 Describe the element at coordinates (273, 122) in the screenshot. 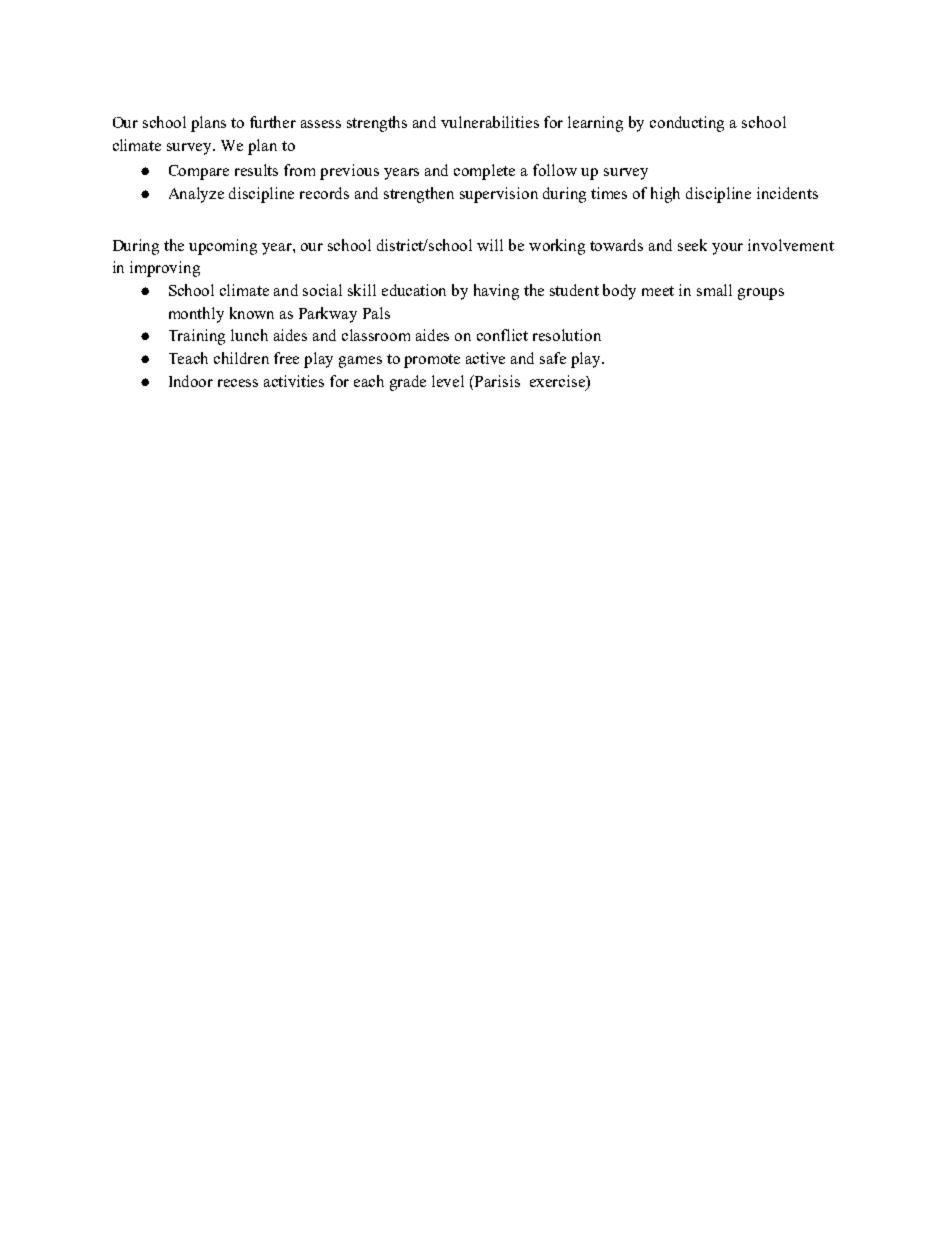

I see `further` at that location.
